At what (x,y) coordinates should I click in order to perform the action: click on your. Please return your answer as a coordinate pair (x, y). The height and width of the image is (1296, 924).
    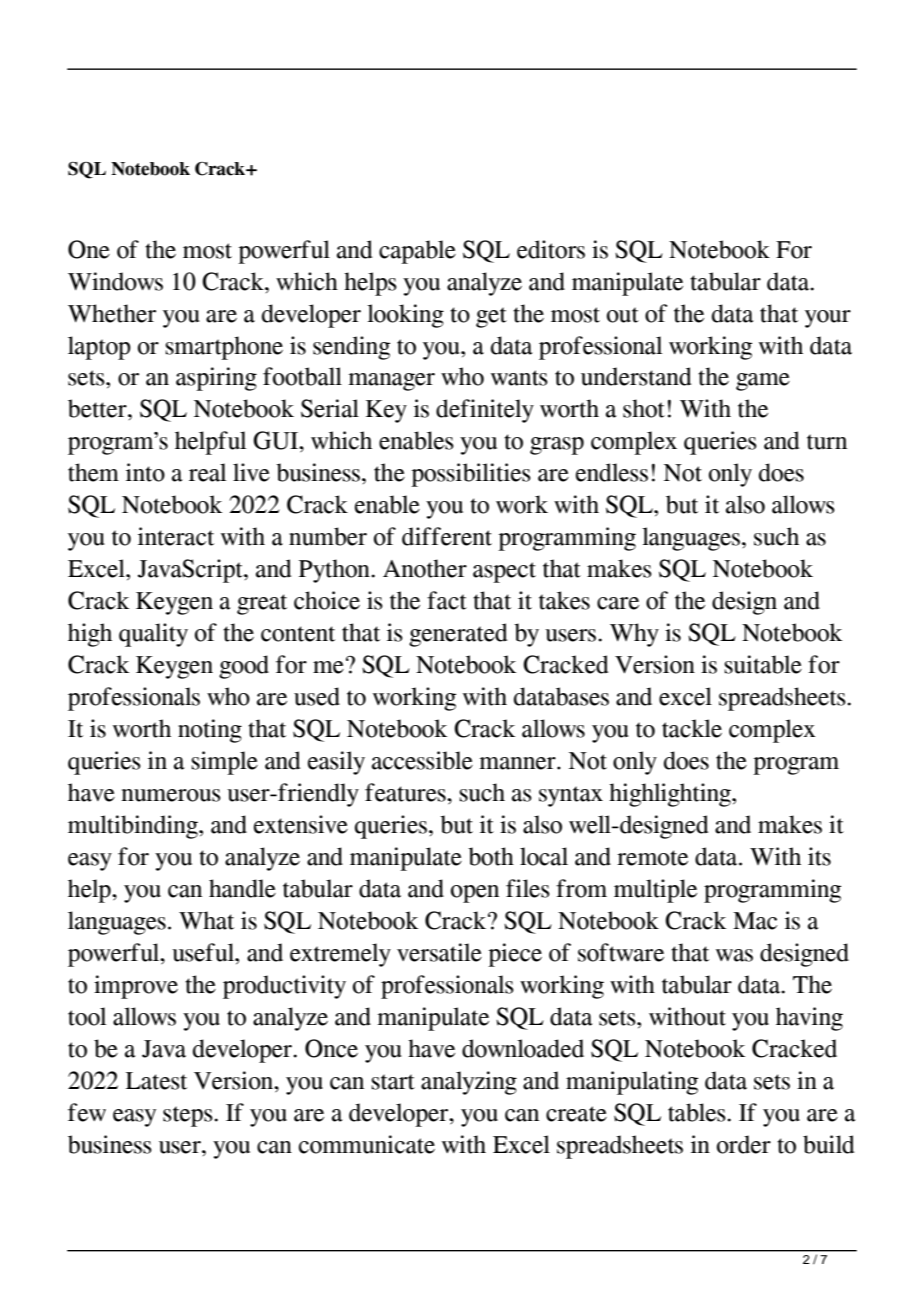
    Looking at the image, I should click on (828, 319).
